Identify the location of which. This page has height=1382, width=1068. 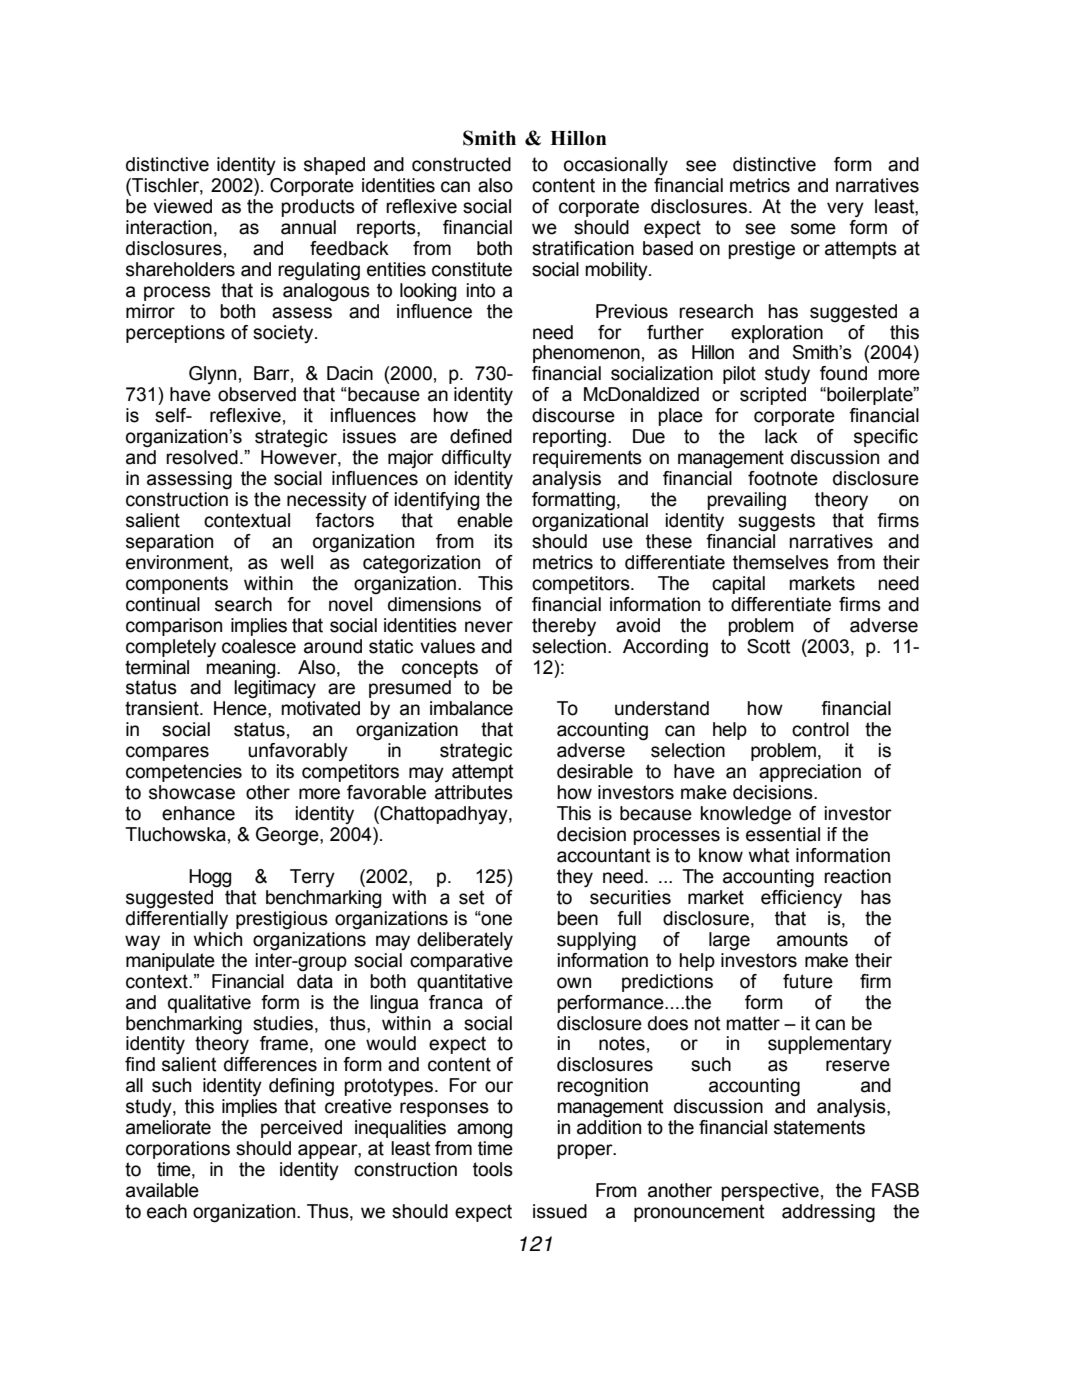
(217, 939).
